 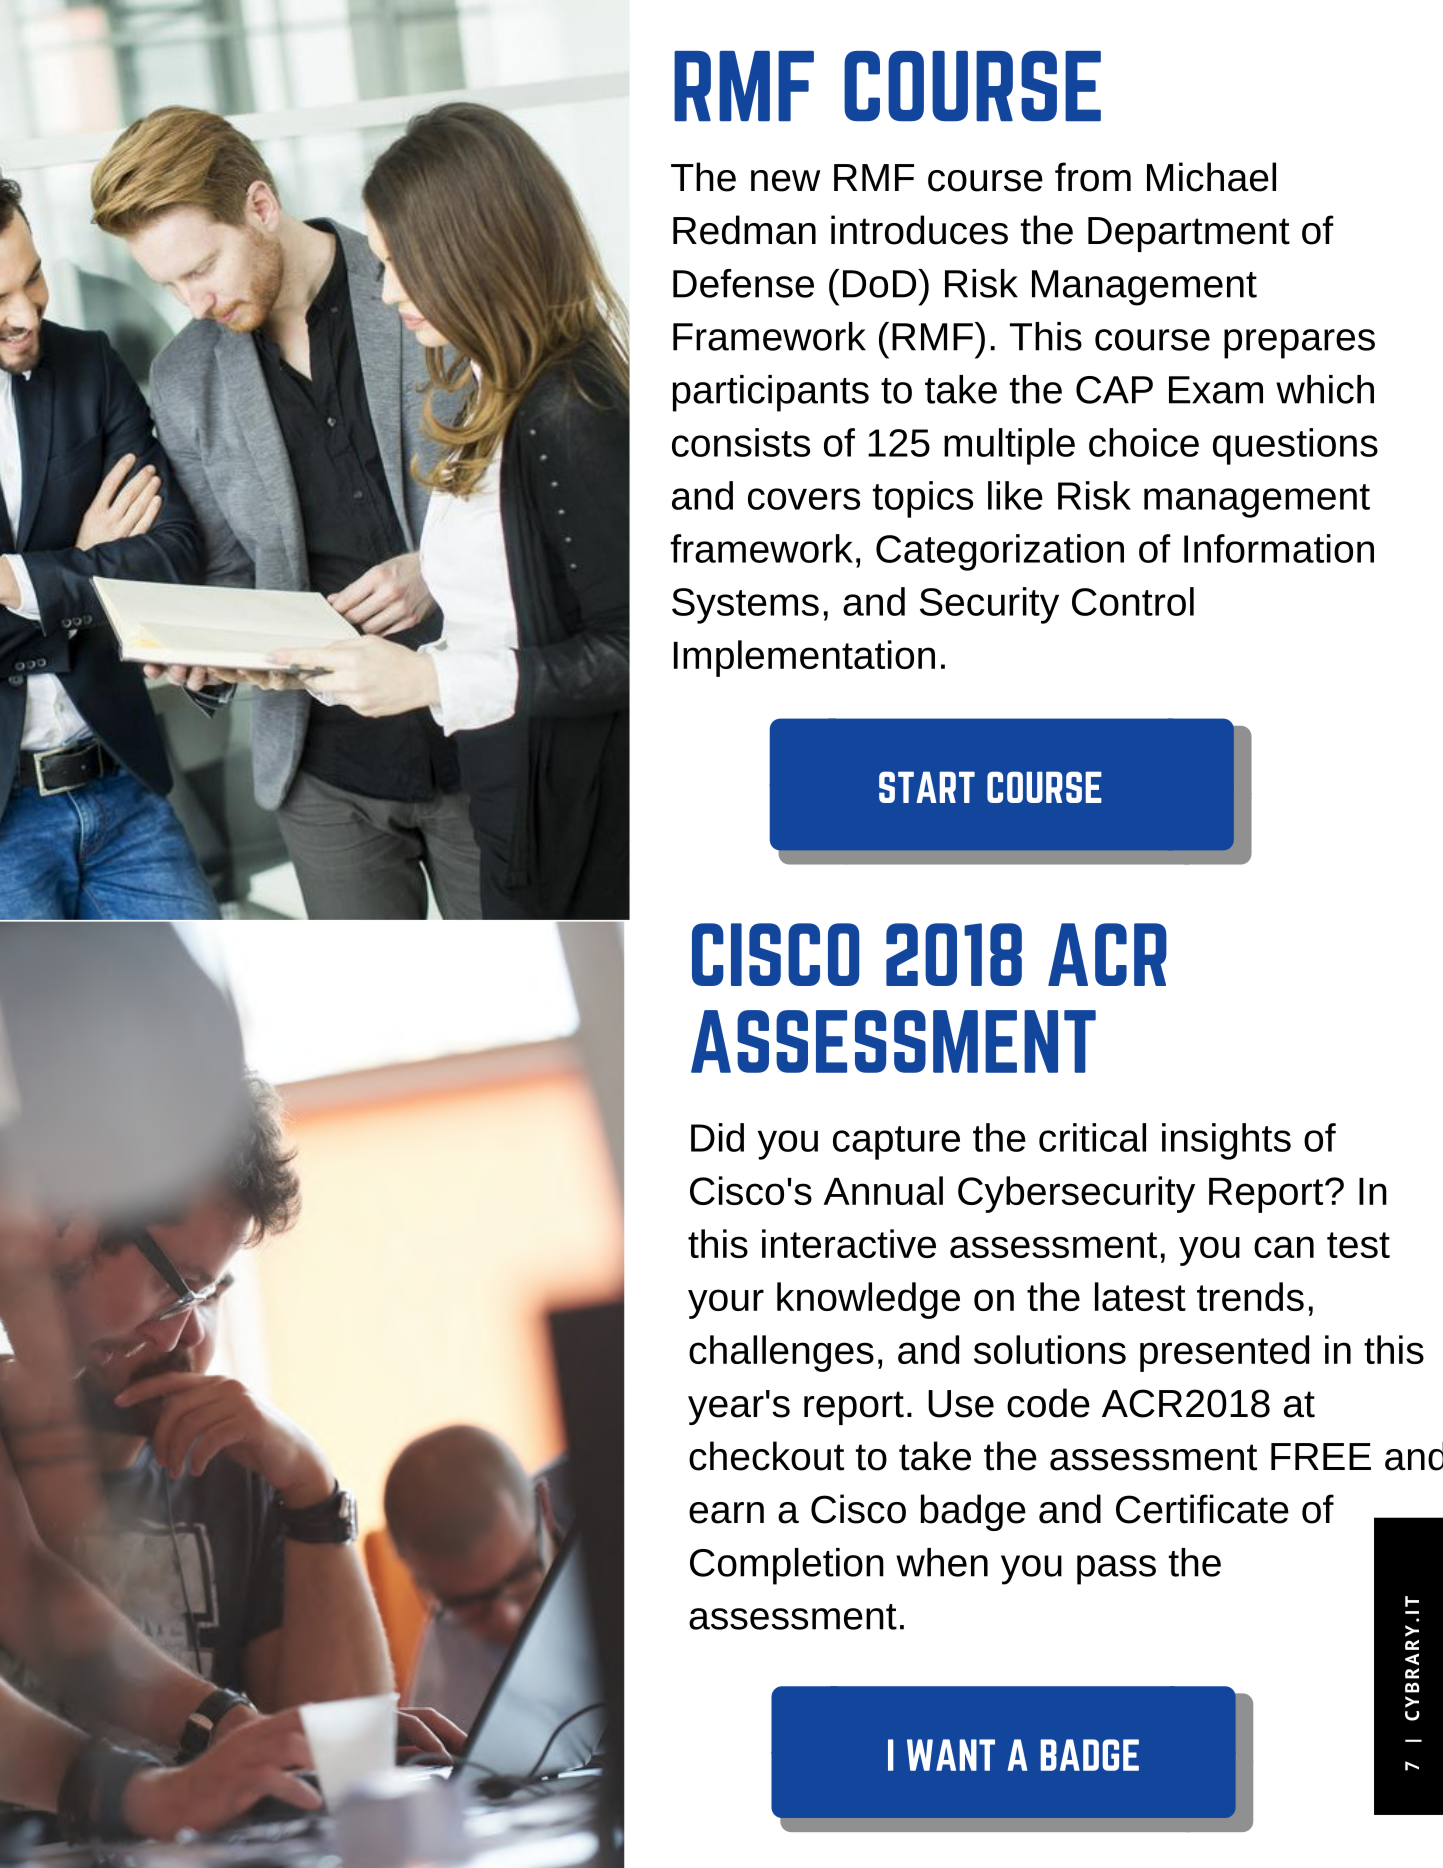 What do you see at coordinates (1211, 177) in the screenshot?
I see `Michael` at bounding box center [1211, 177].
